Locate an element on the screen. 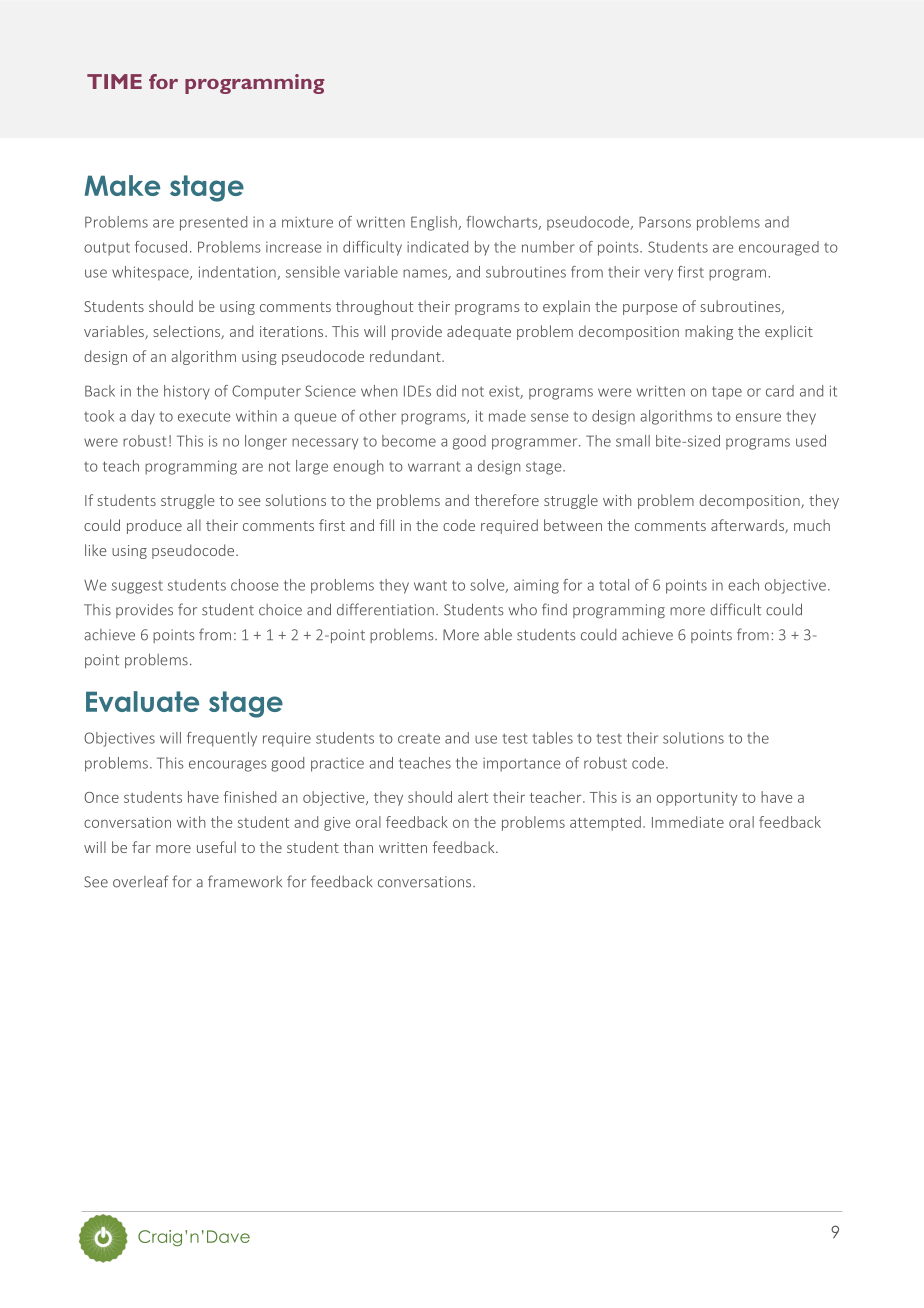  much is located at coordinates (812, 525).
